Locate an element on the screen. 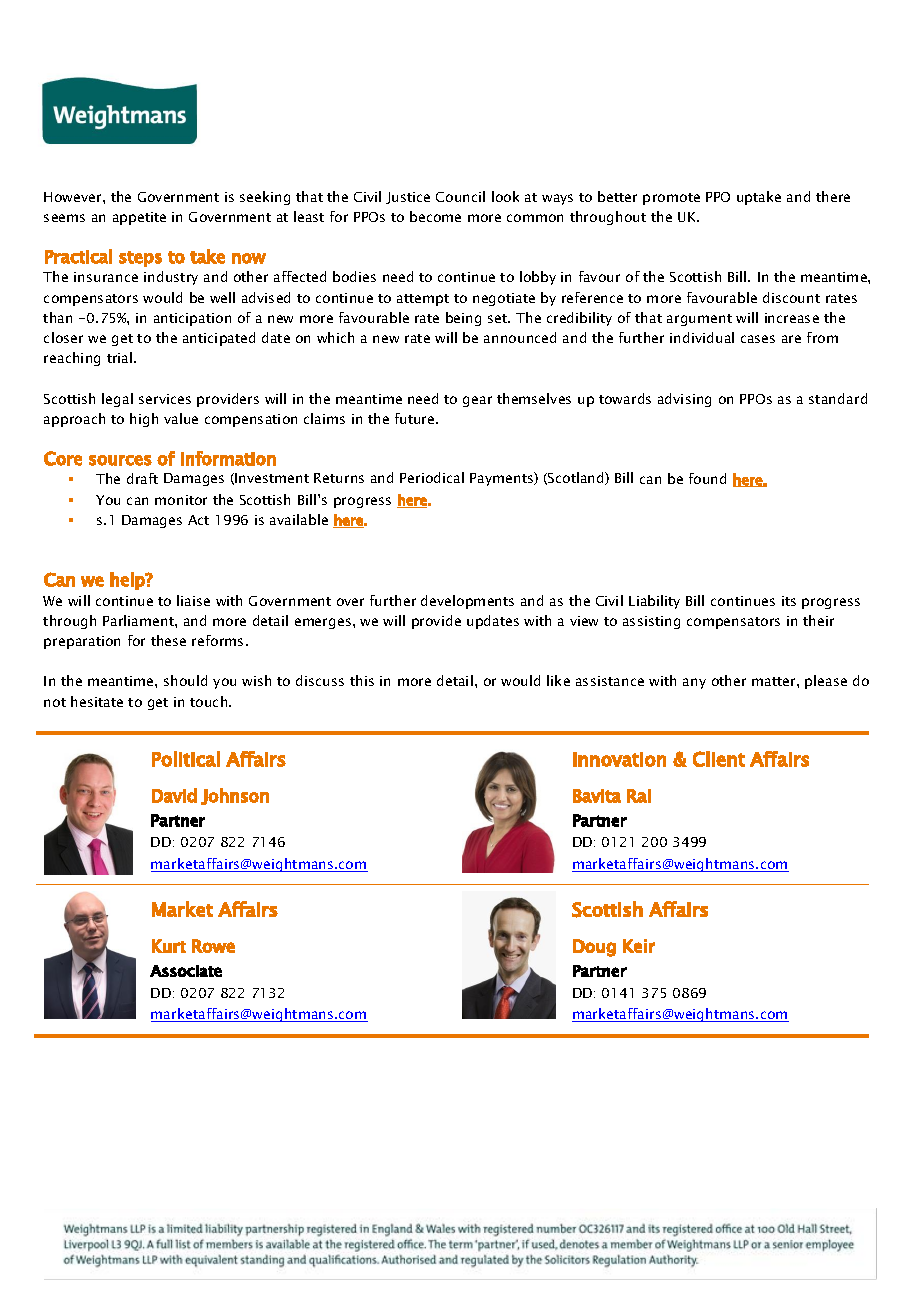 This screenshot has height=1308, width=924. its is located at coordinates (789, 601).
